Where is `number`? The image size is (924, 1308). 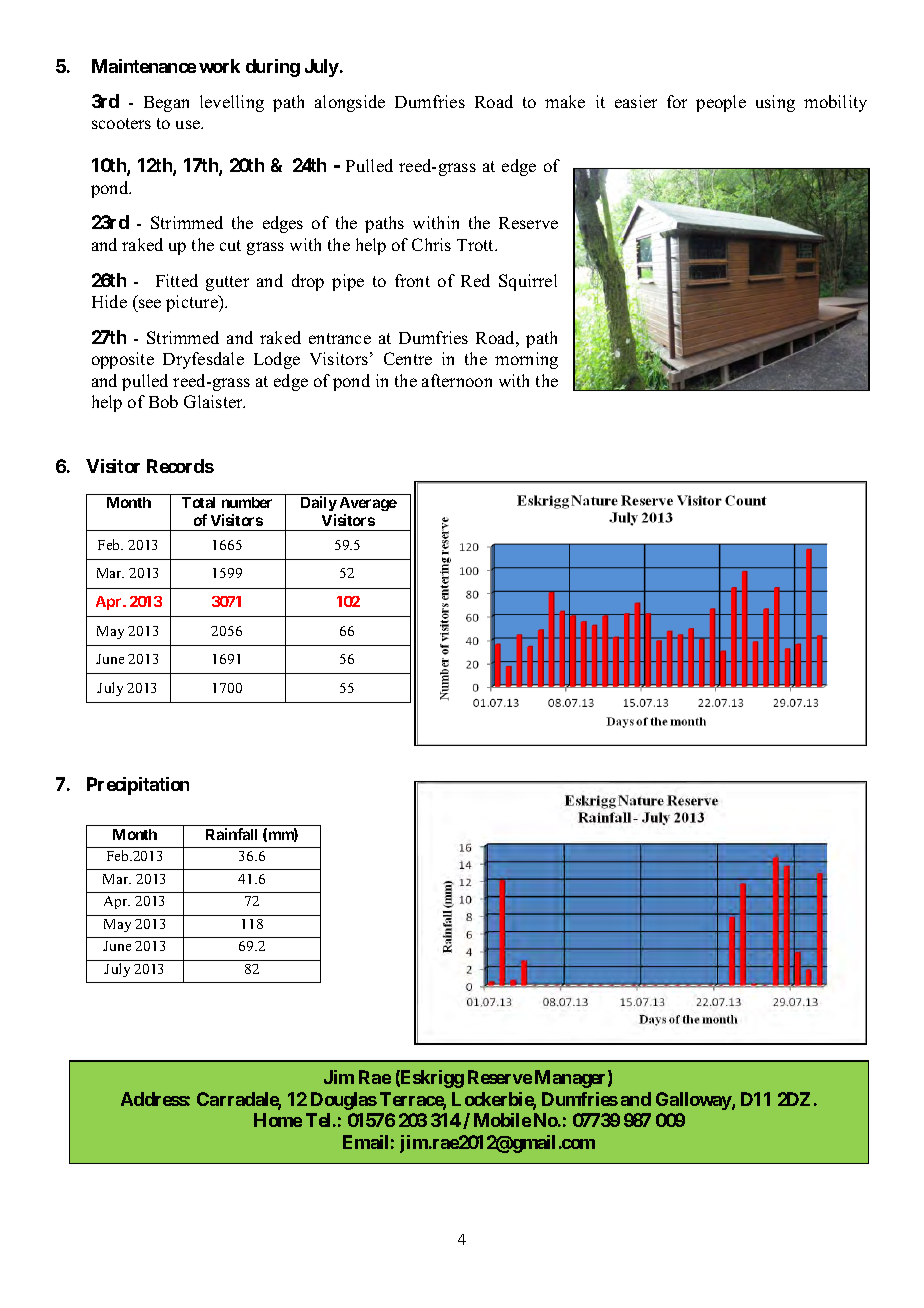
number is located at coordinates (247, 502).
